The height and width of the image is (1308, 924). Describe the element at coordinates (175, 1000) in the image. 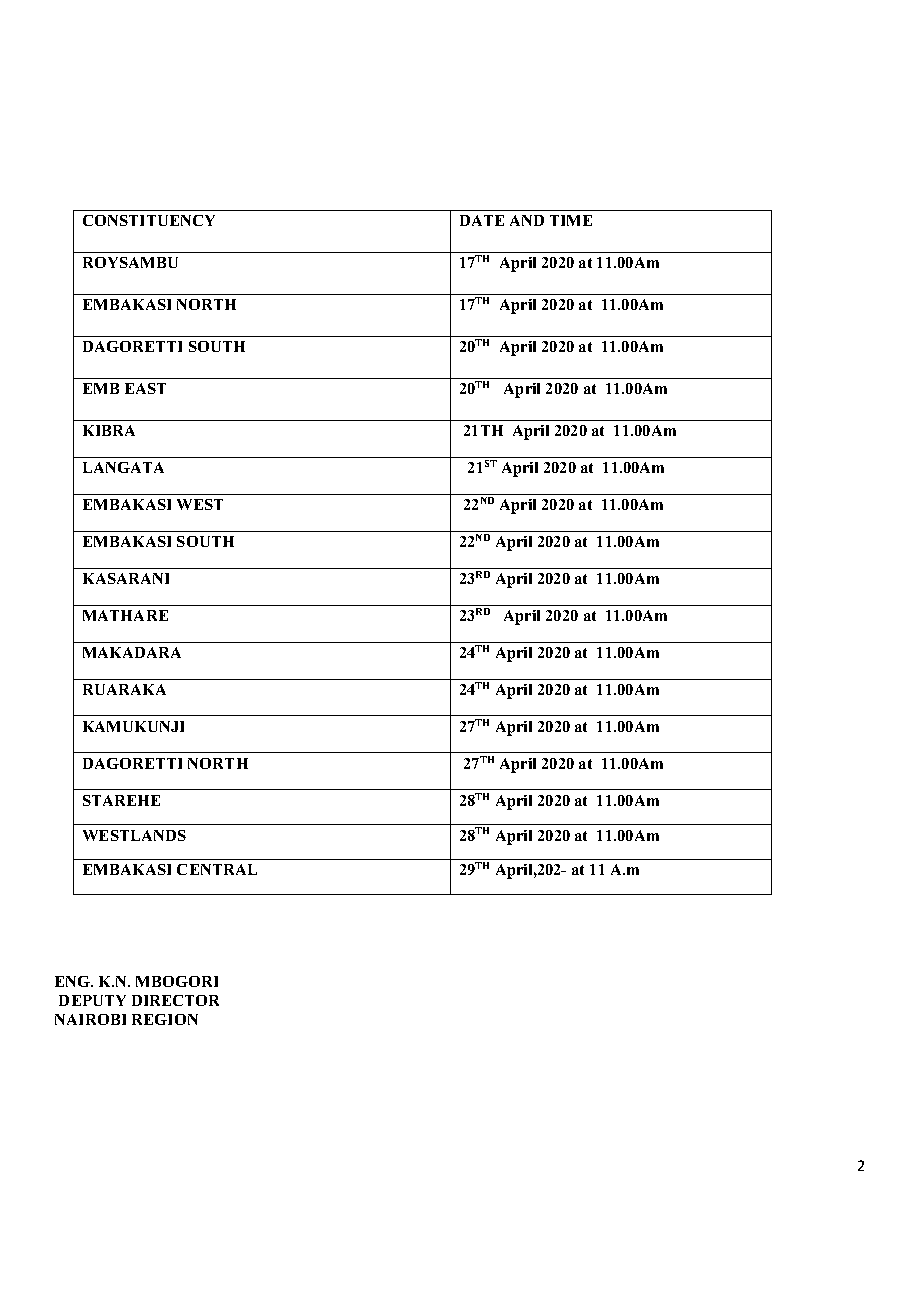

I see `DIRECTOR` at that location.
